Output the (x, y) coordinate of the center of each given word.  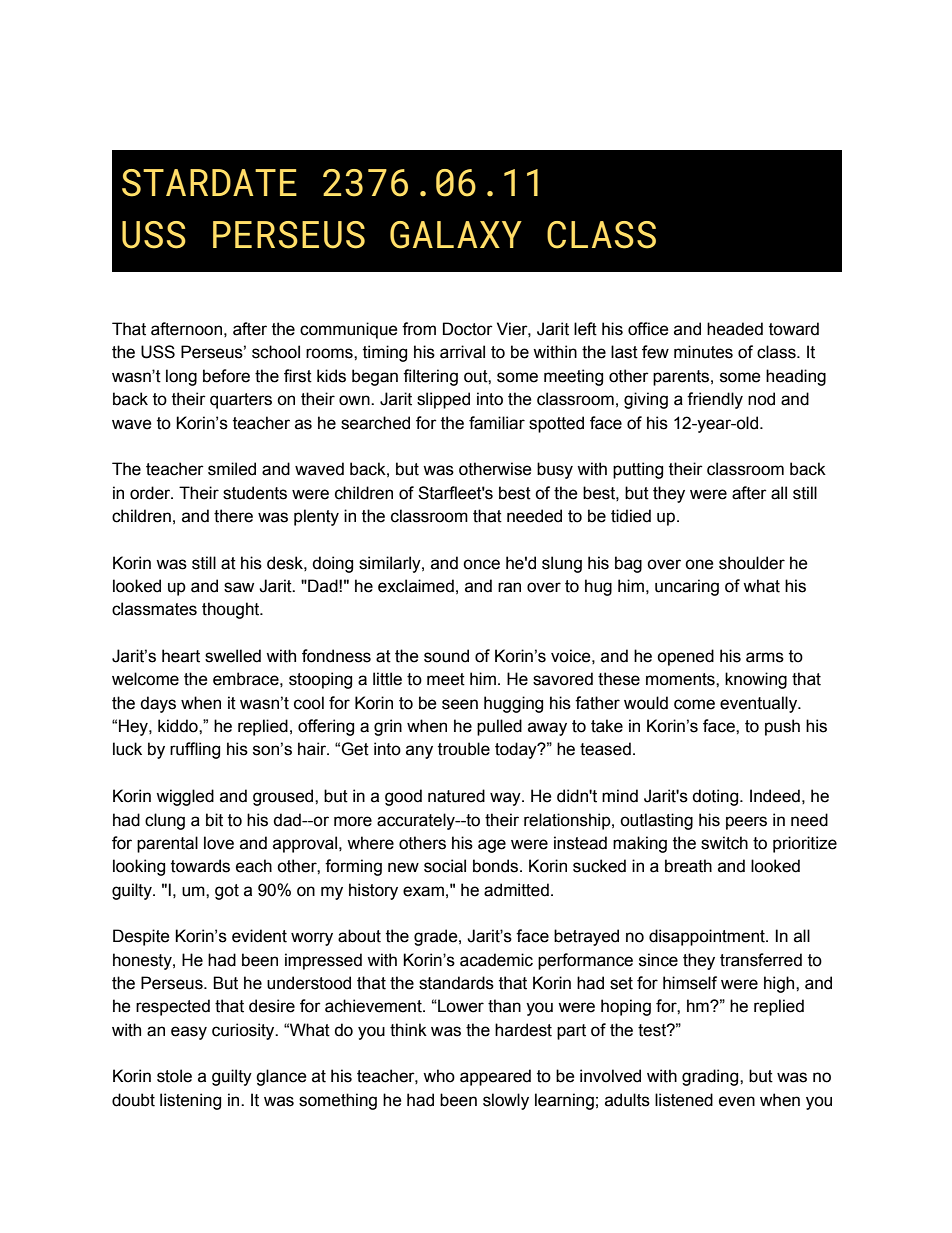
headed (735, 329)
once (481, 564)
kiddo (179, 726)
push (782, 727)
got (227, 892)
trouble (464, 749)
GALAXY (456, 235)
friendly (715, 400)
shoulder (752, 563)
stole (174, 1076)
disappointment (708, 937)
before (226, 376)
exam (423, 891)
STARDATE (209, 183)
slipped (443, 400)
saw (239, 587)
